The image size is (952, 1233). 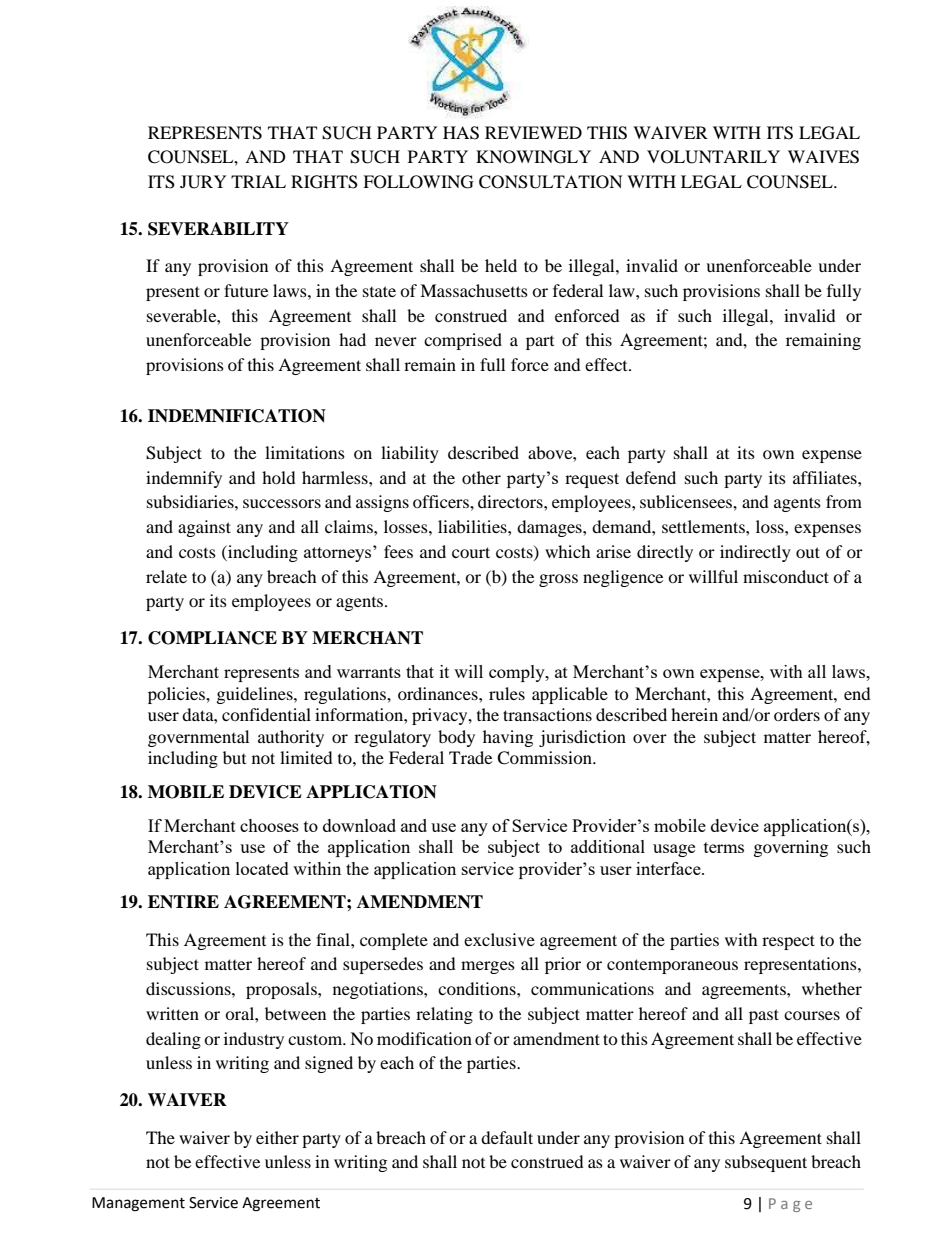 I want to click on JURY, so click(x=203, y=182).
